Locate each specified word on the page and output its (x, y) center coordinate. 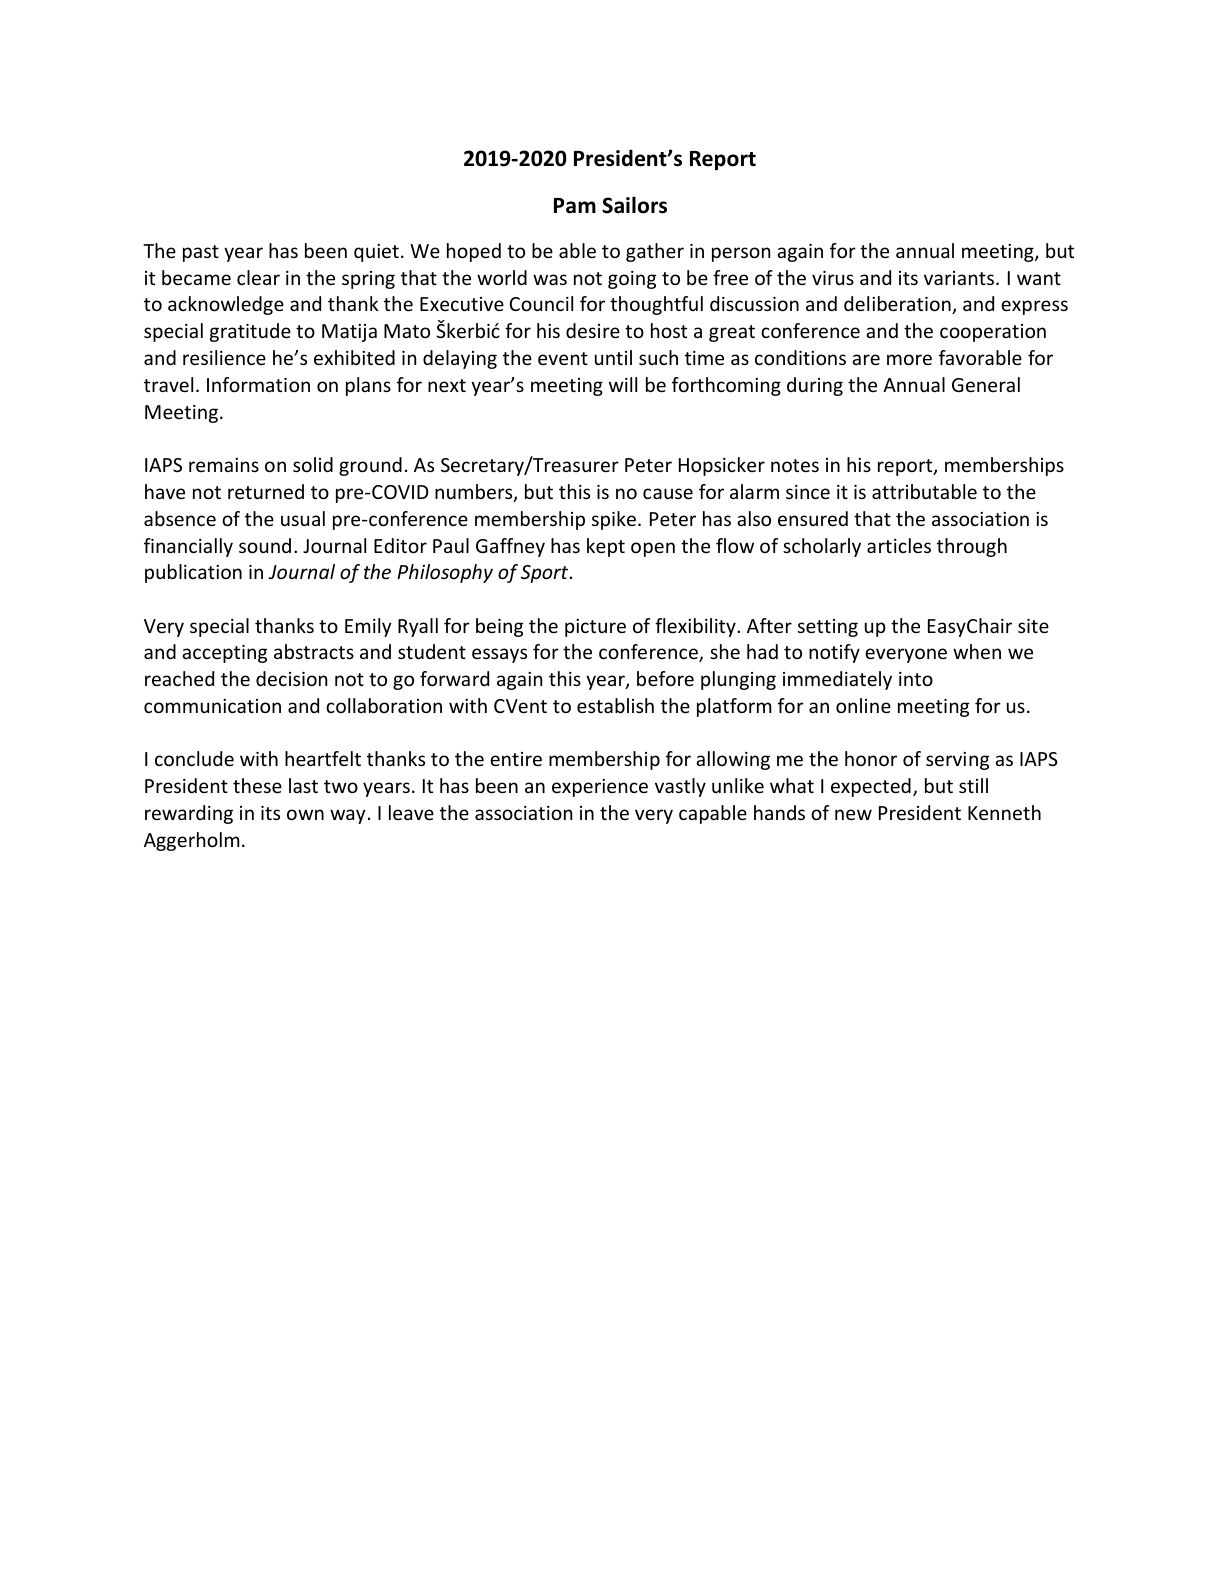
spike (614, 520)
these (257, 785)
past (201, 253)
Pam (575, 206)
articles (899, 545)
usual (303, 518)
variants (960, 278)
